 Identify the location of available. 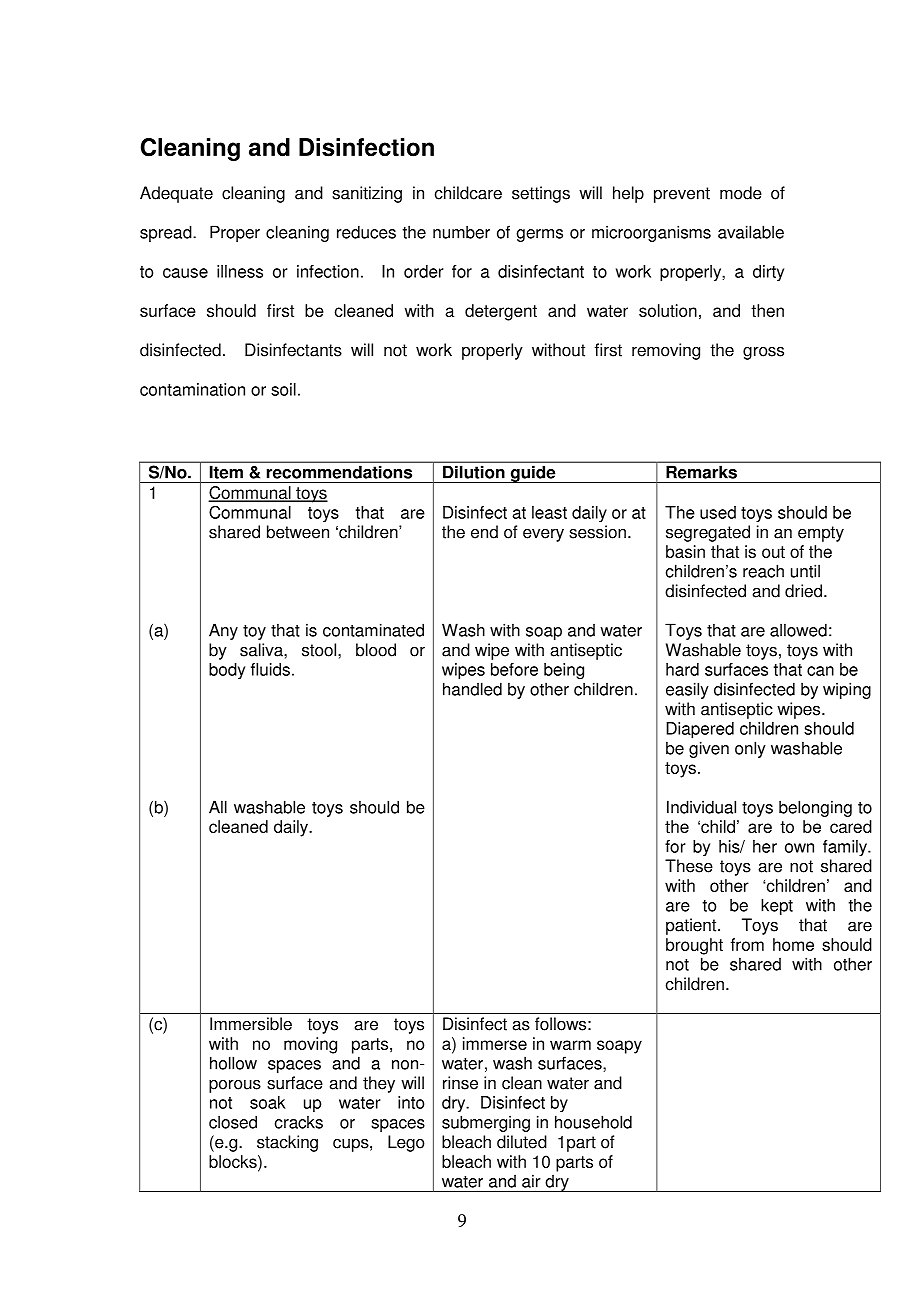
(751, 232).
